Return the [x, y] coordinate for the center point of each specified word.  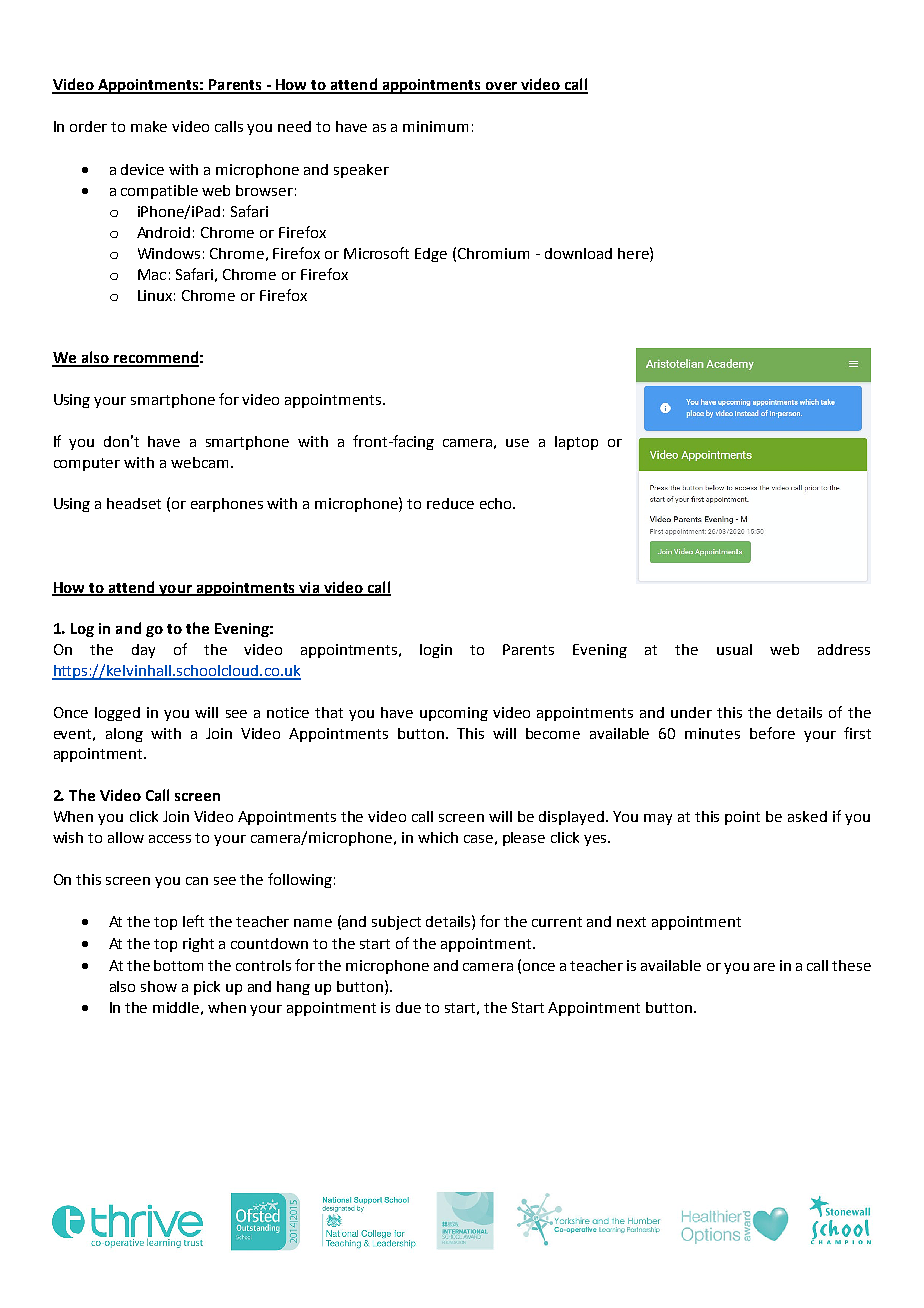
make [149, 126]
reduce [450, 503]
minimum [435, 126]
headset [134, 503]
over [501, 87]
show [159, 986]
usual [734, 649]
